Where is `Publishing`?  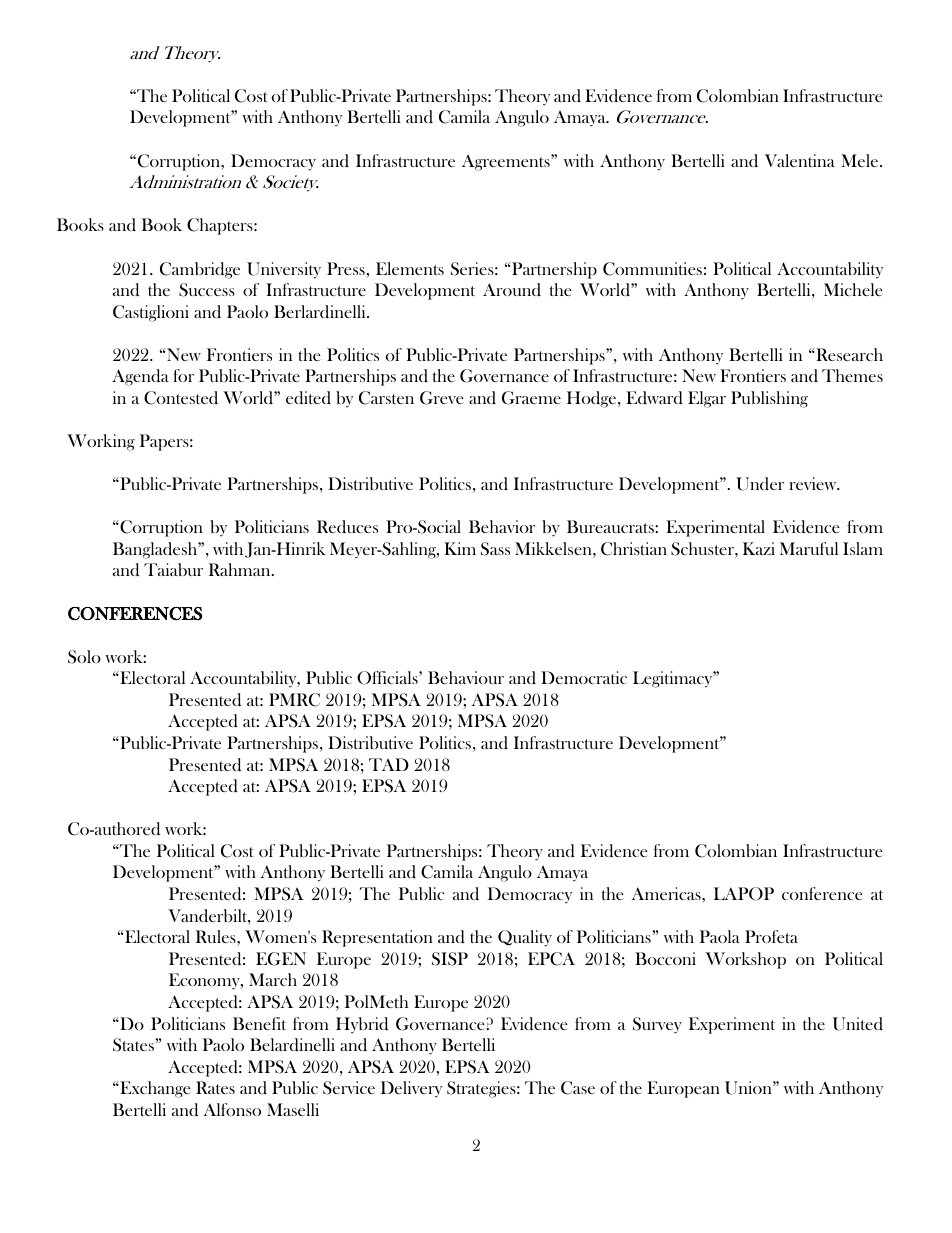 Publishing is located at coordinates (769, 399).
